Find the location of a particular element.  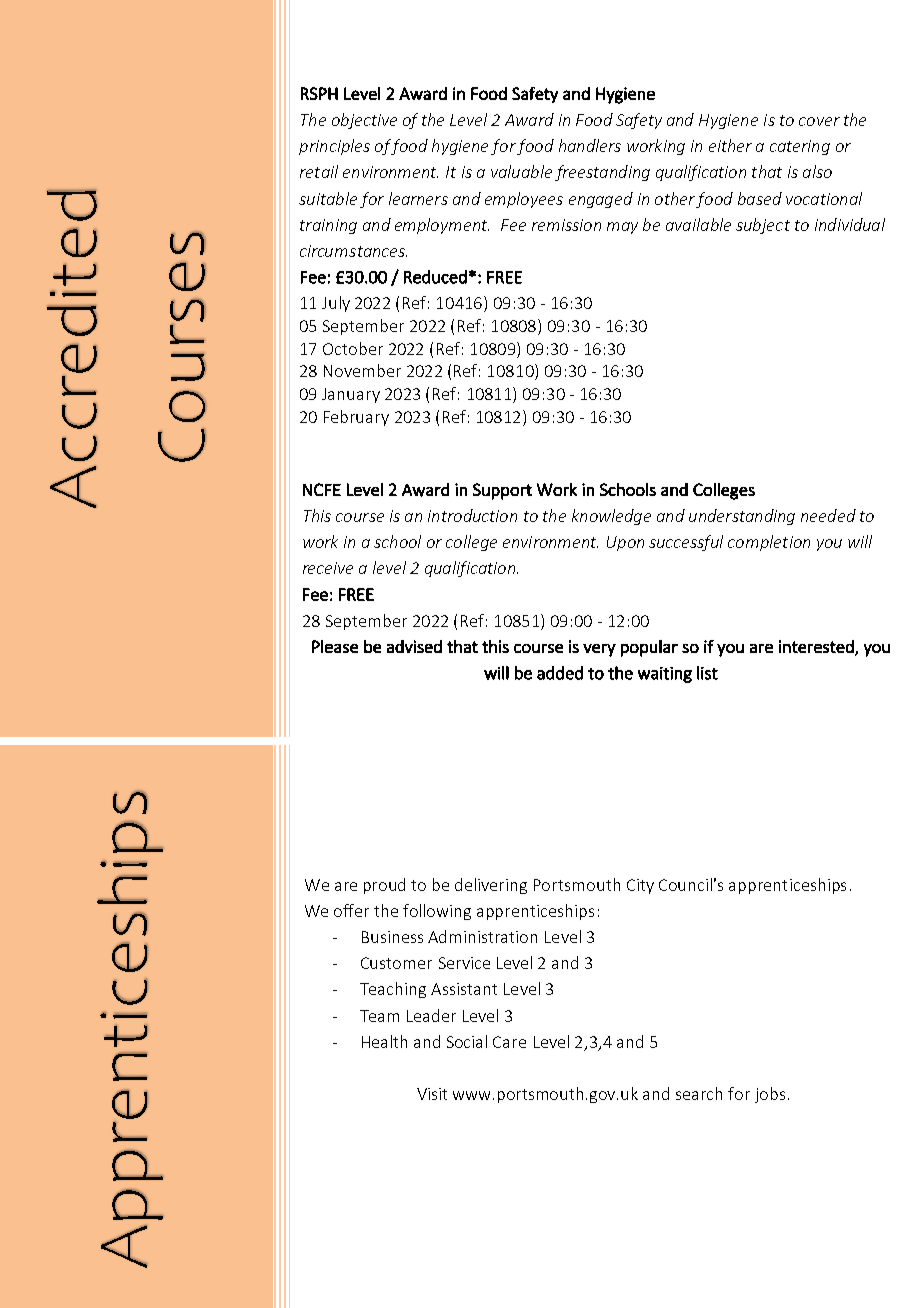

jobs is located at coordinates (770, 1095).
